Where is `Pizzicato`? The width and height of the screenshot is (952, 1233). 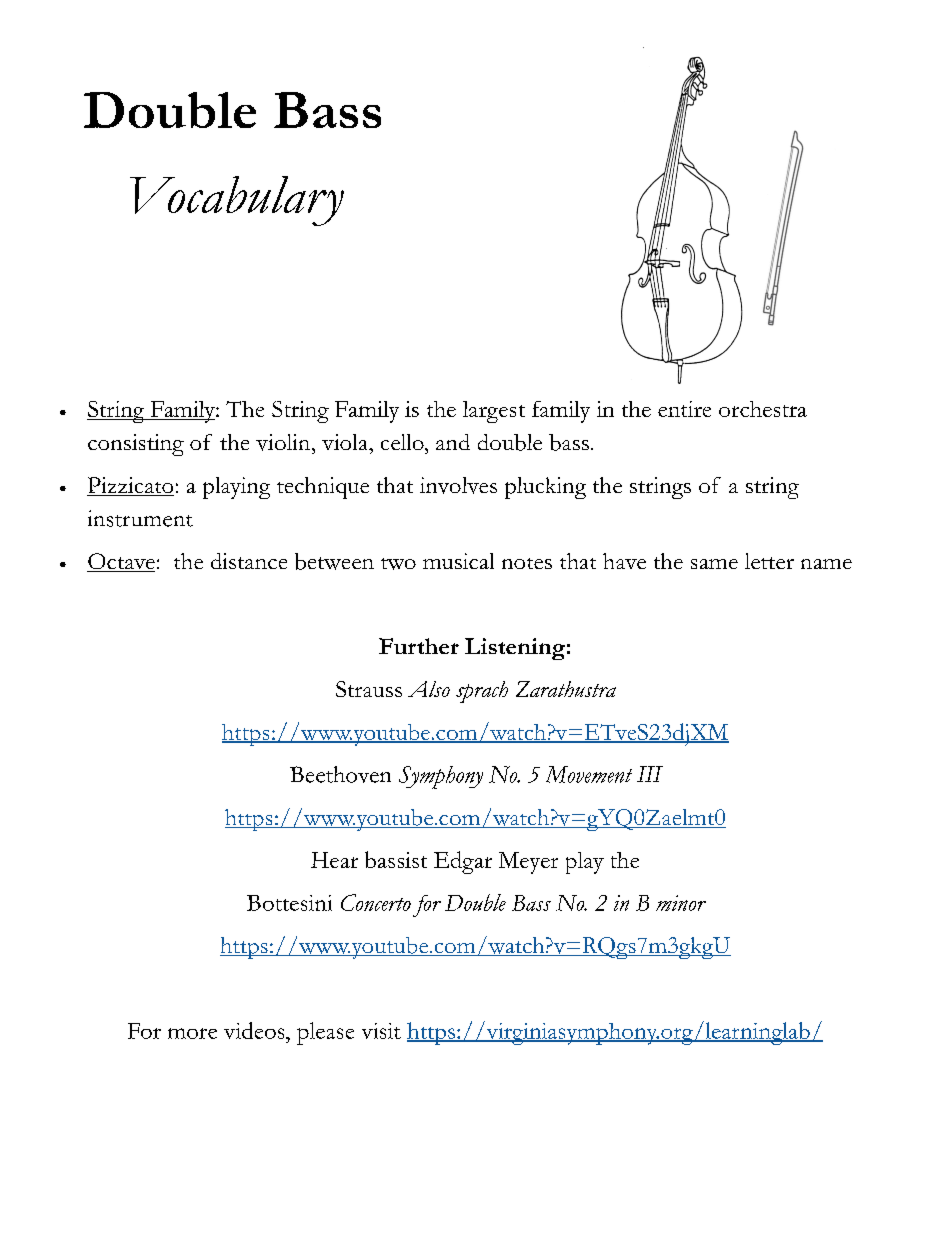 Pizzicato is located at coordinates (130, 486).
